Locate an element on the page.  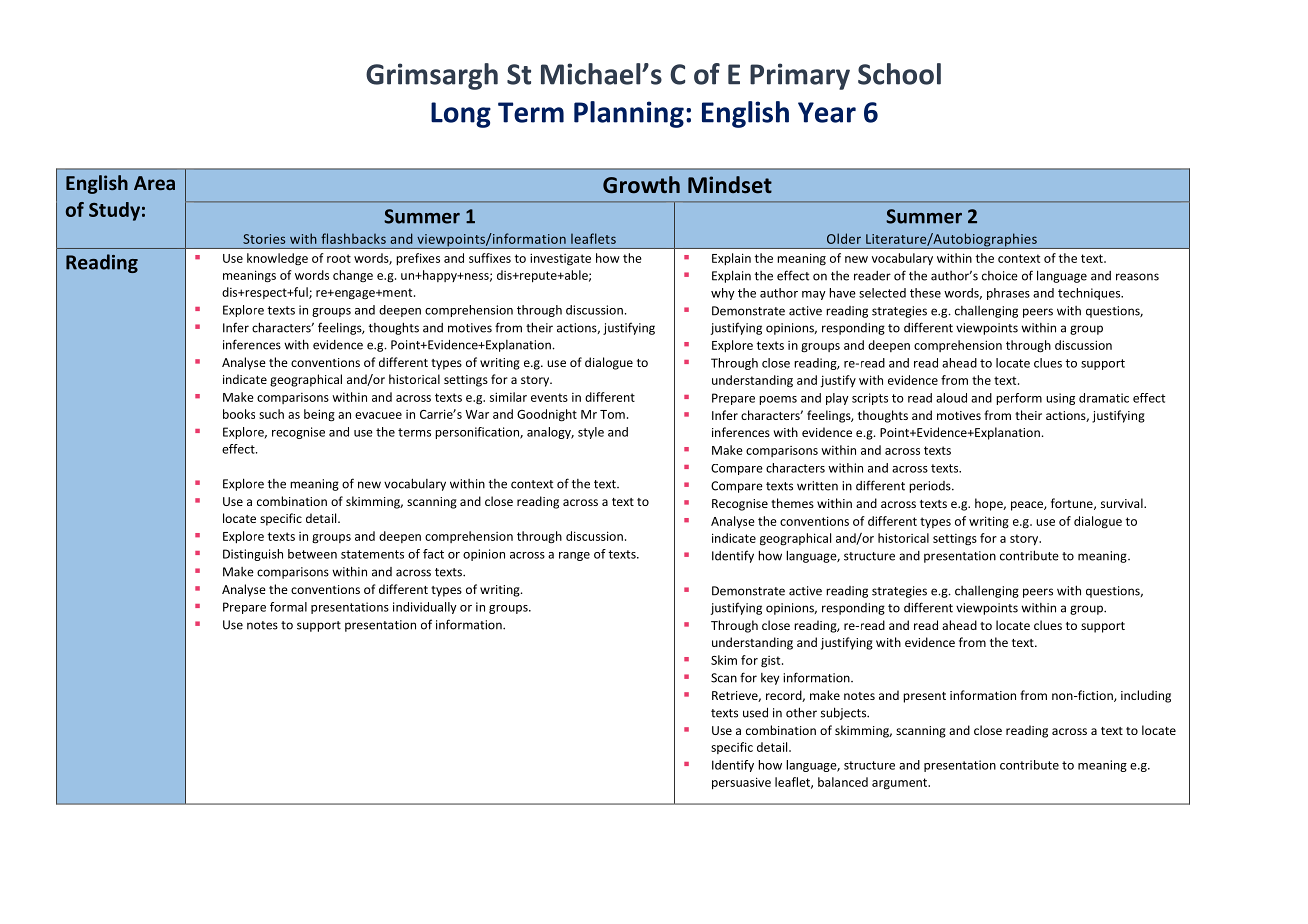
School is located at coordinates (899, 74).
